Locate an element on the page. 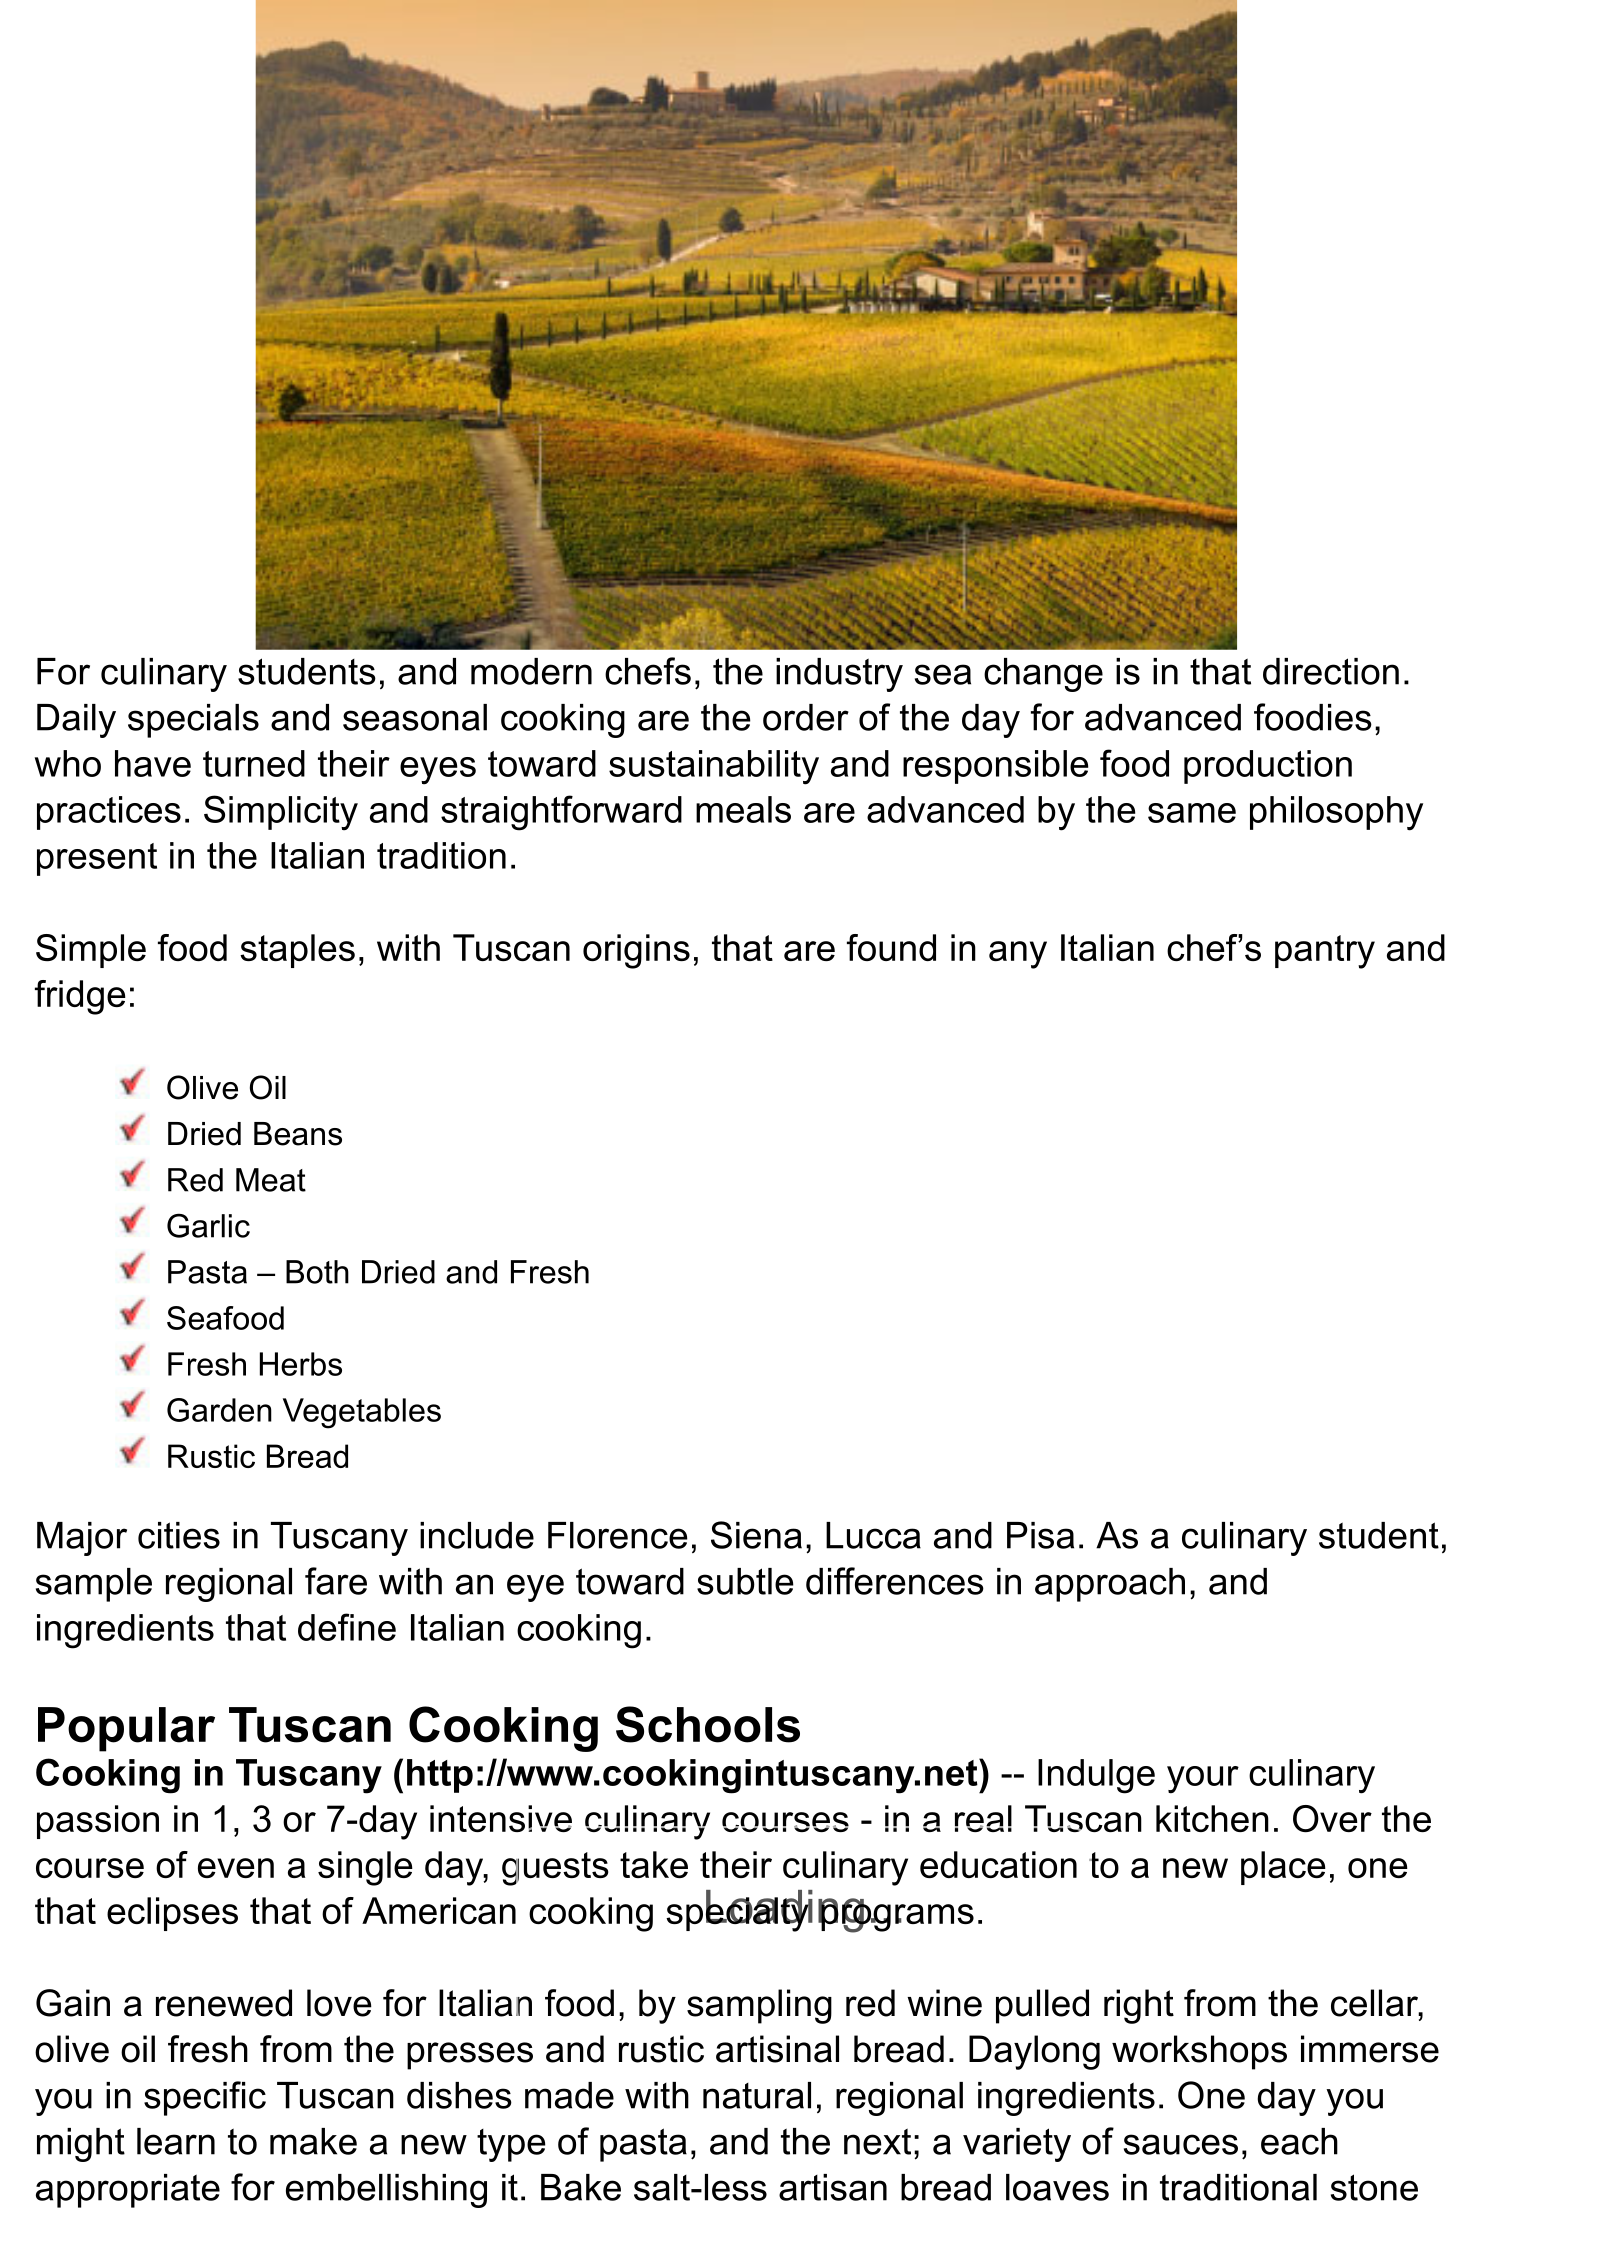 The height and width of the page is (2251, 1608). order is located at coordinates (806, 717).
